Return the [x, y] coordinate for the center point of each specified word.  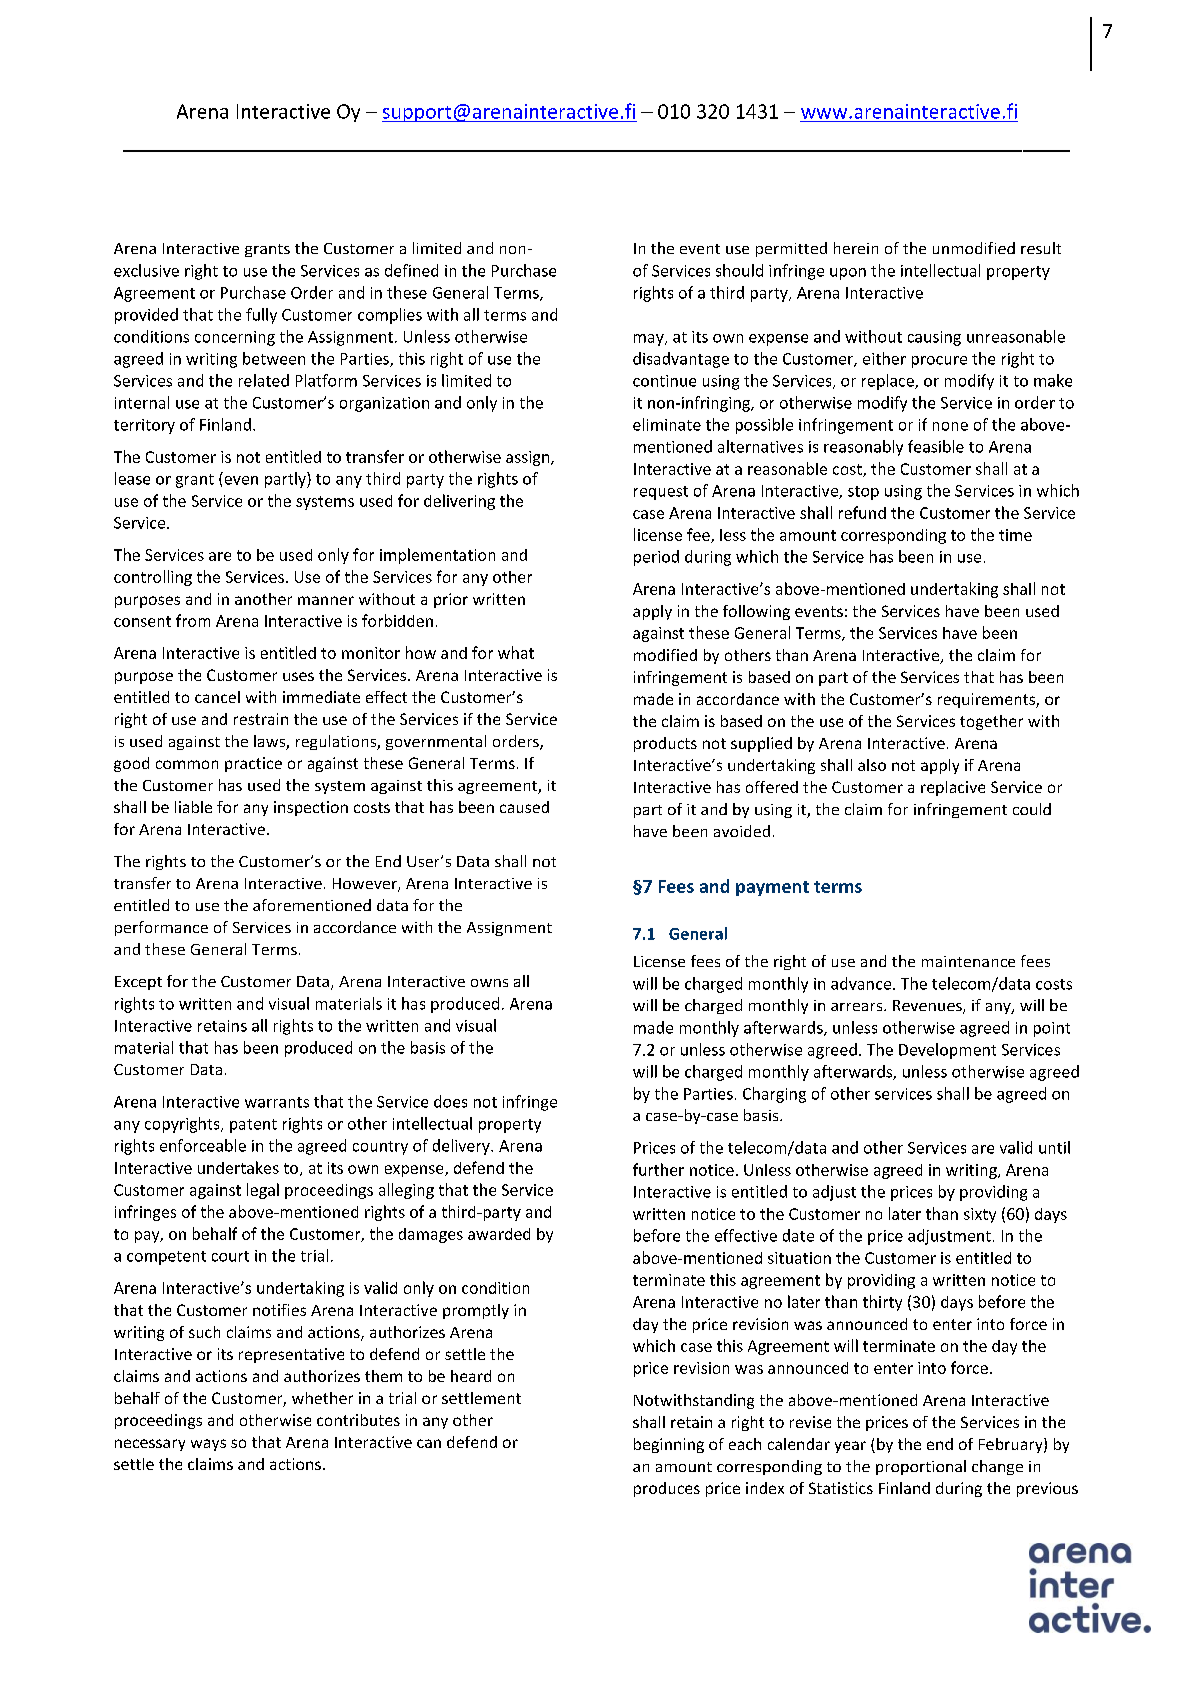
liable [193, 807]
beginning [669, 1445]
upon [848, 274]
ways [208, 1445]
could [1032, 809]
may [650, 340]
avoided [742, 831]
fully [261, 316]
